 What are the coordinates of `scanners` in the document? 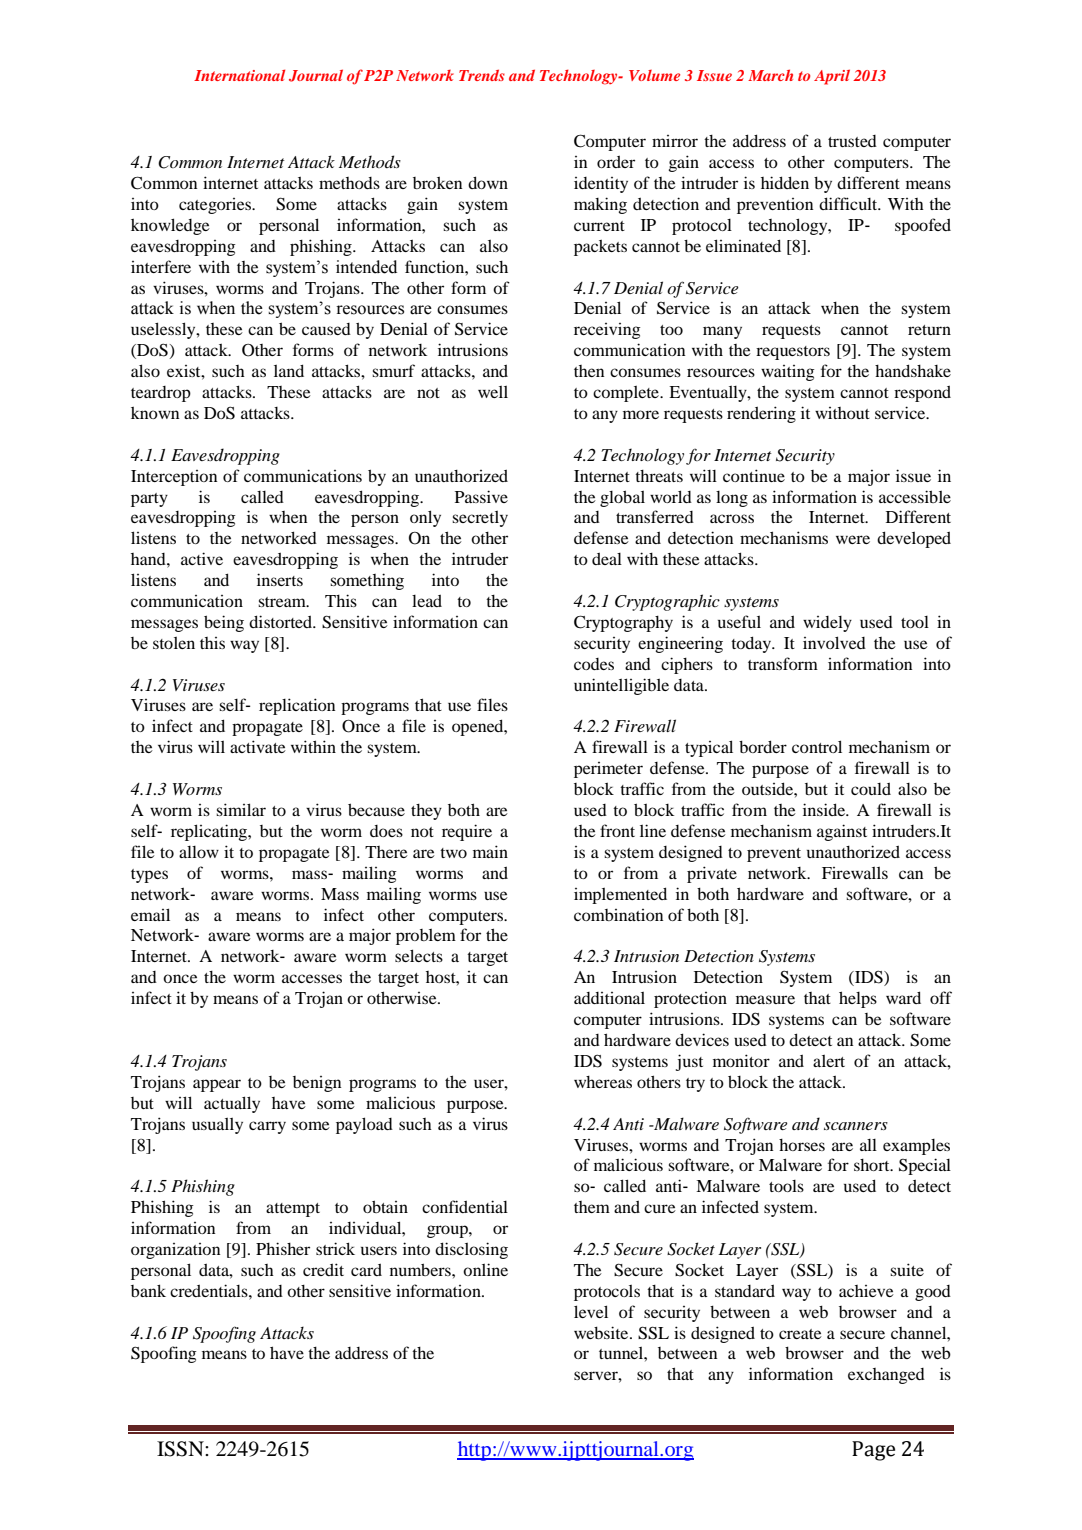 It's located at (856, 1126).
